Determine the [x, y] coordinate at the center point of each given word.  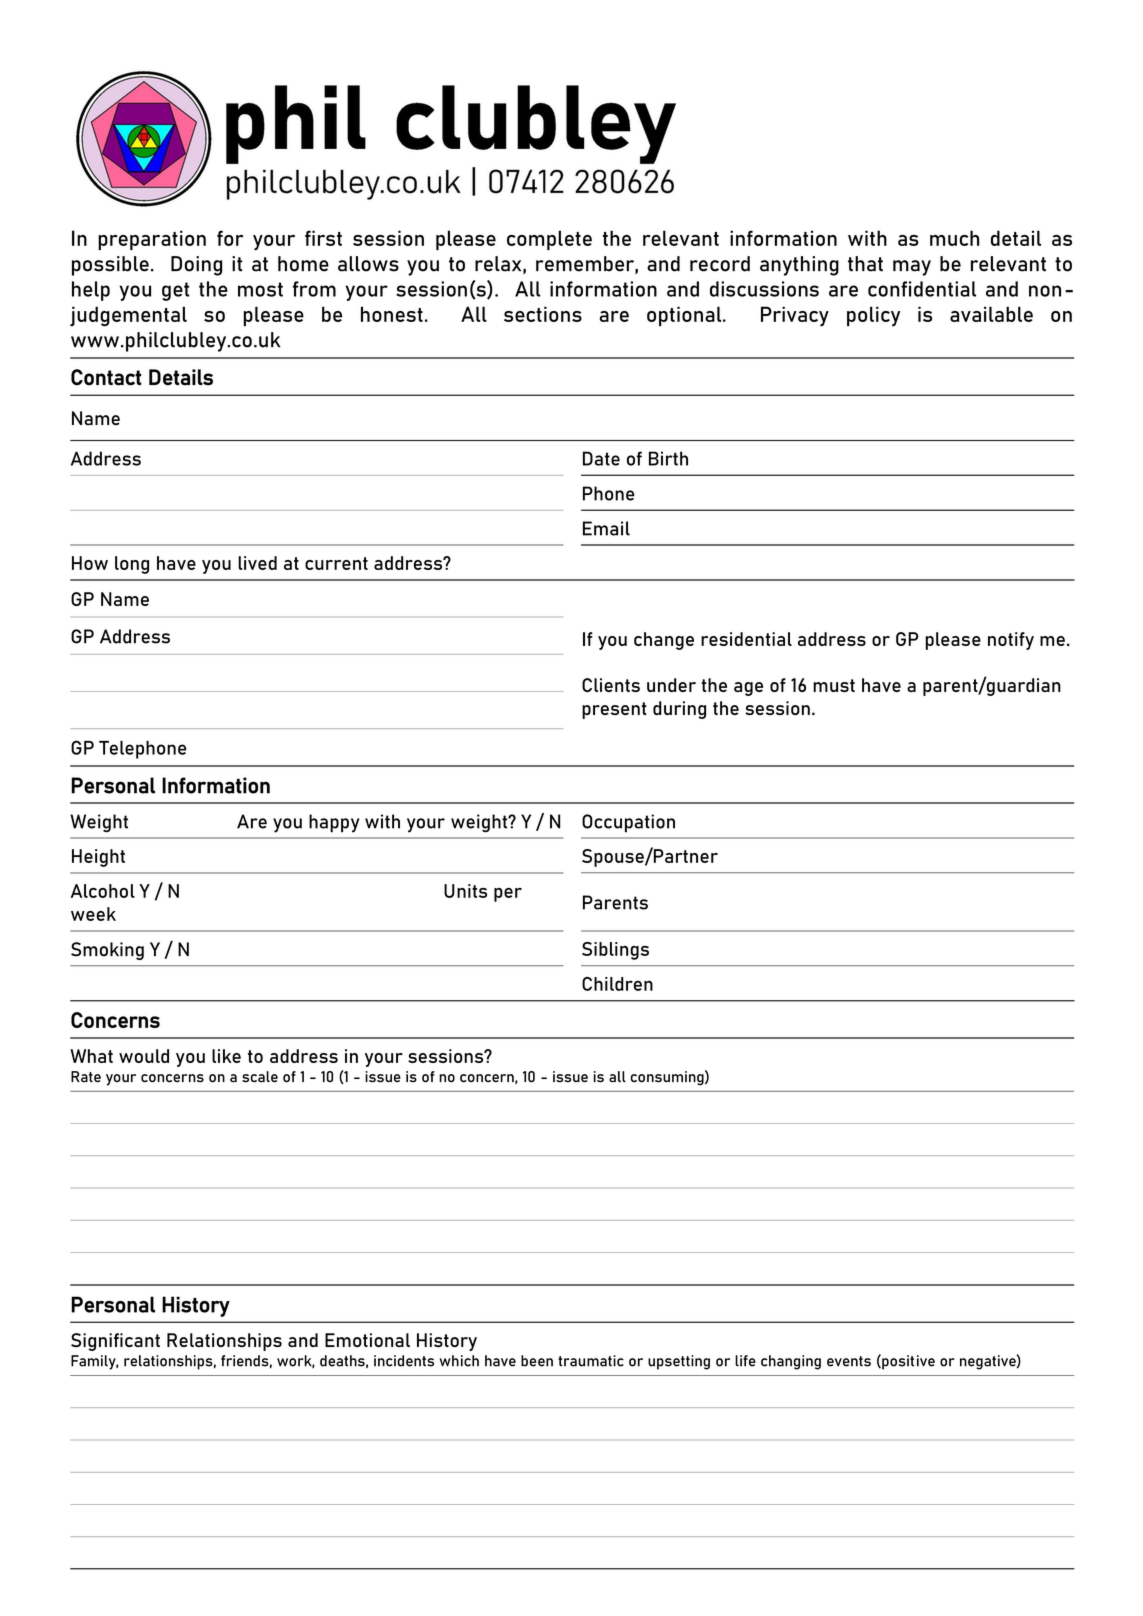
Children [617, 984]
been [537, 1361]
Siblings [615, 951]
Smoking [107, 951]
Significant [115, 1342]
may [912, 268]
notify [1011, 641]
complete [549, 240]
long [132, 565]
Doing [196, 266]
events [849, 1361]
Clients [611, 685]
